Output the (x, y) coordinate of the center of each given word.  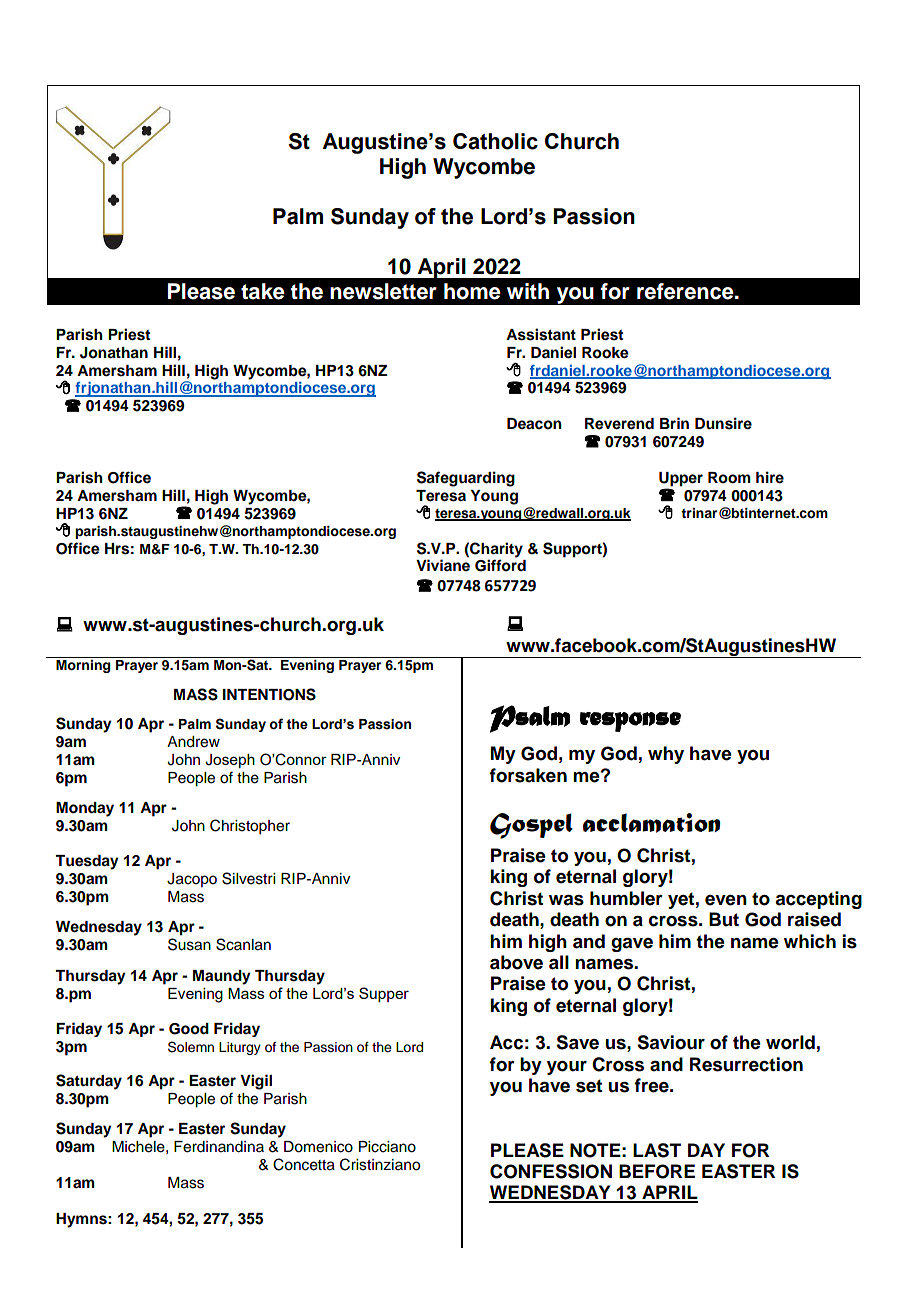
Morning (83, 666)
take (263, 291)
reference (686, 291)
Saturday (89, 1082)
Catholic (495, 141)
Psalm (530, 719)
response (630, 722)
